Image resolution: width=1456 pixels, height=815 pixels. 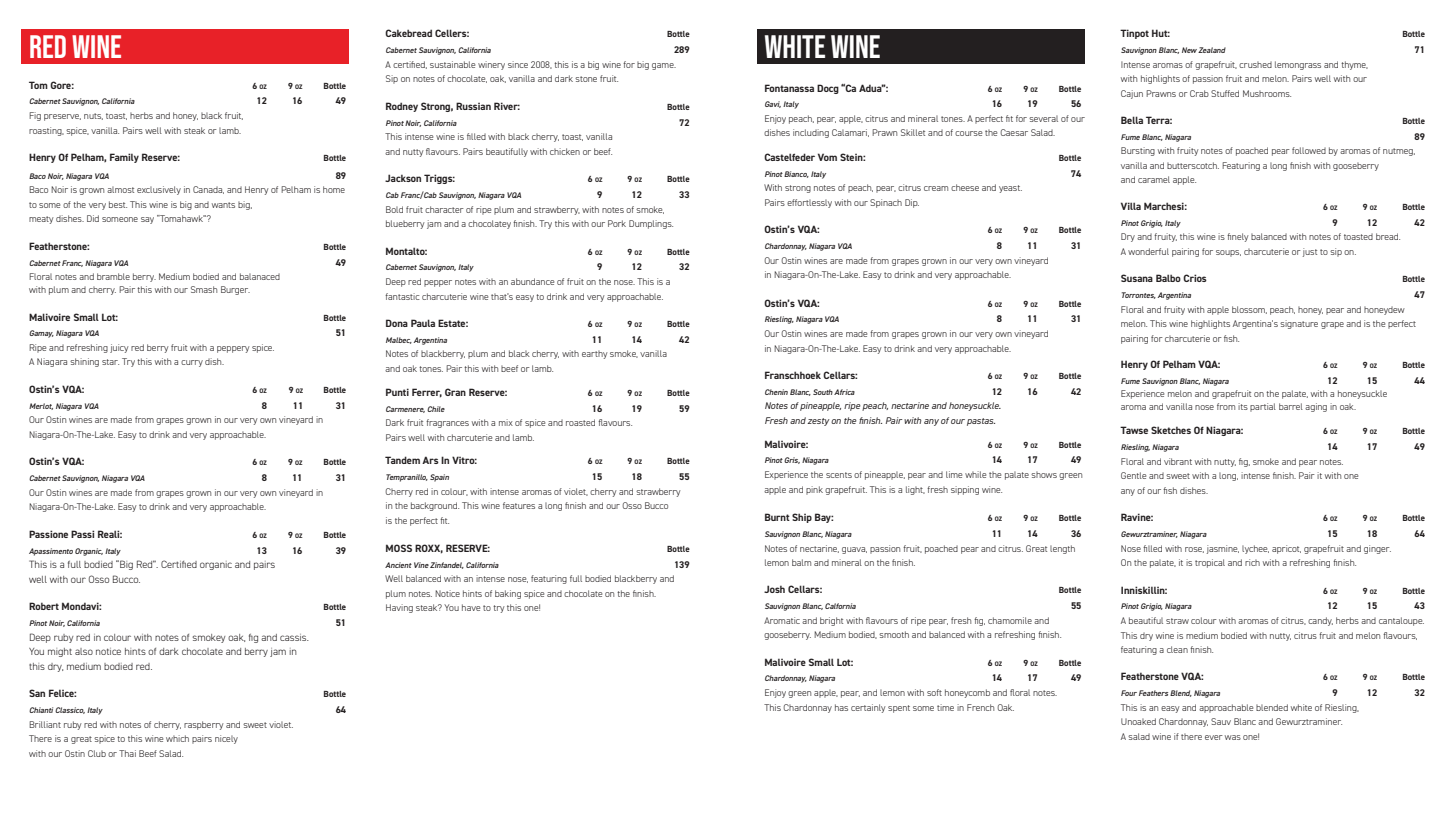 What do you see at coordinates (226, 739) in the image?
I see `nicely` at bounding box center [226, 739].
